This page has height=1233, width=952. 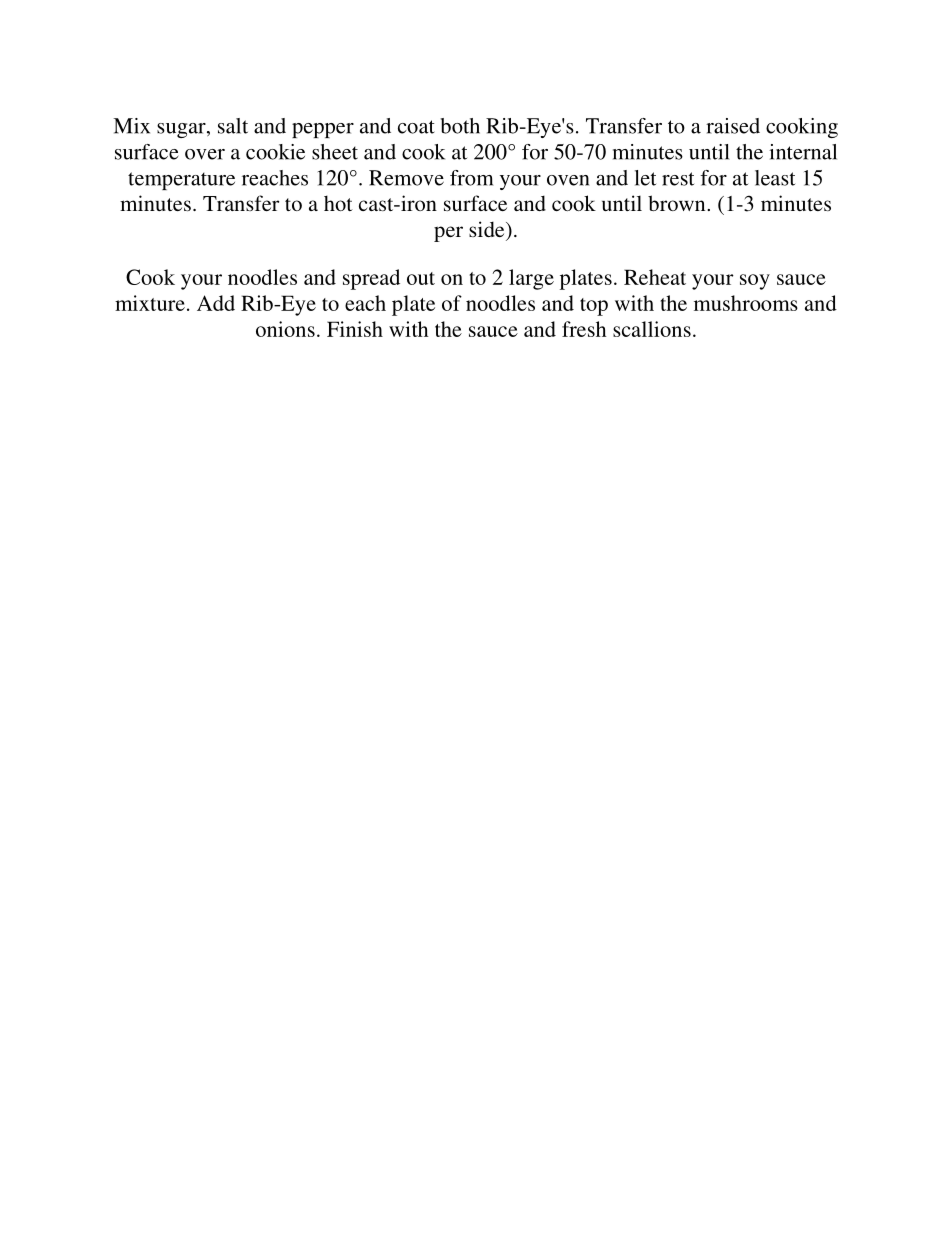 What do you see at coordinates (338, 203) in the page?
I see `hot` at bounding box center [338, 203].
